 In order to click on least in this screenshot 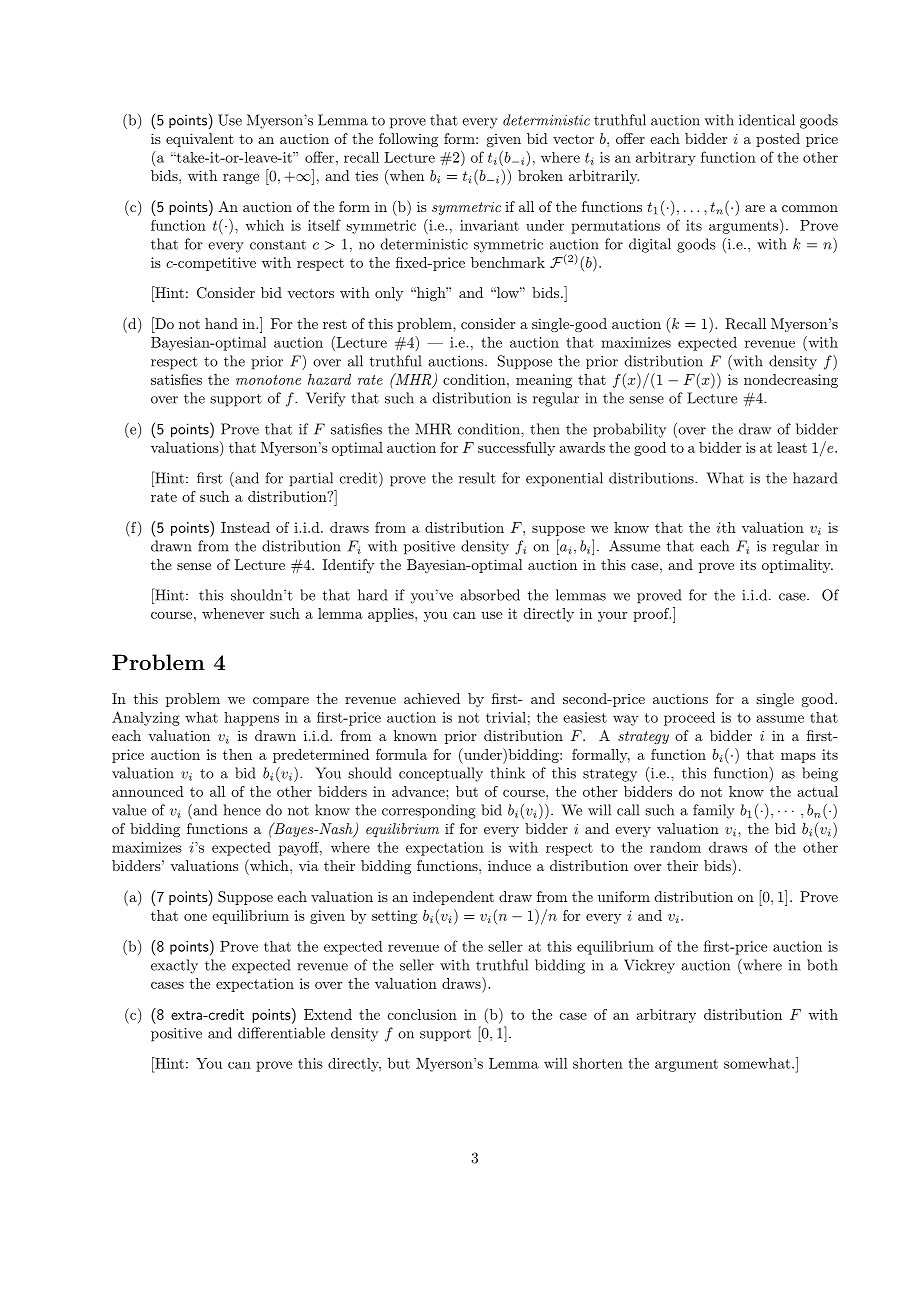, I will do `click(792, 447)`.
